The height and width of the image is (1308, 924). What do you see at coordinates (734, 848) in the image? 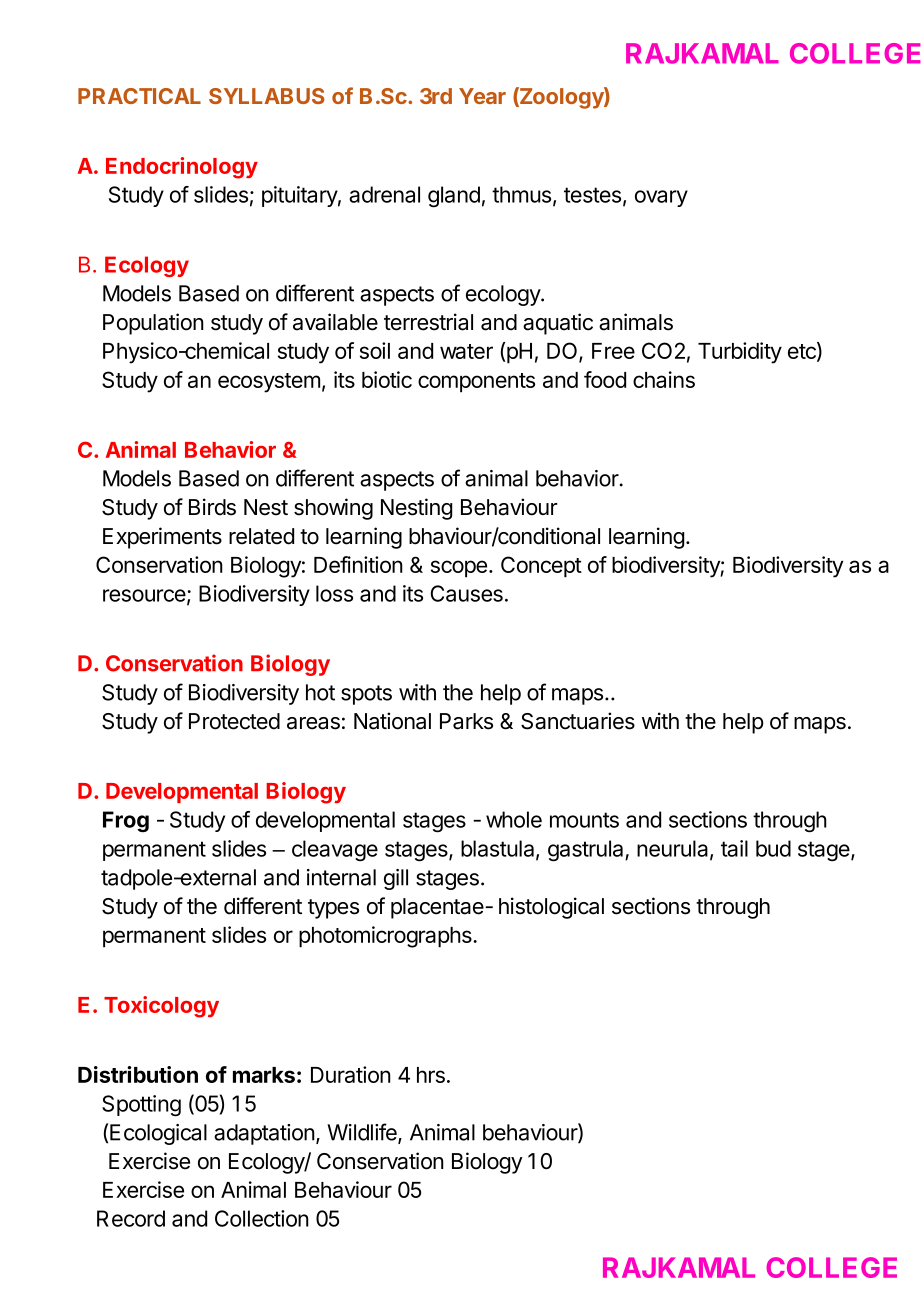
I see `tail` at bounding box center [734, 848].
